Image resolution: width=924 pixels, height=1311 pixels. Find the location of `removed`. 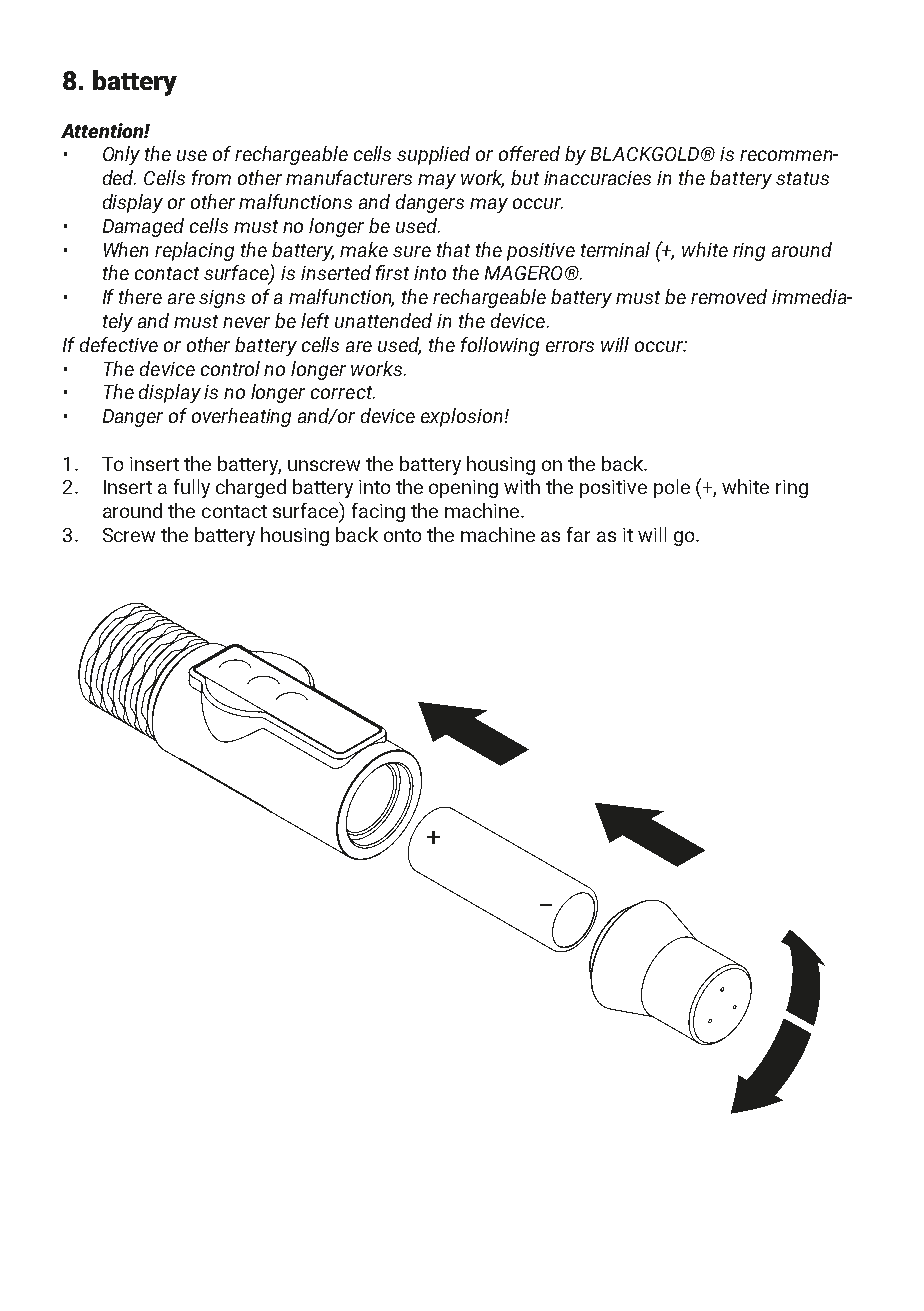

removed is located at coordinates (729, 296).
